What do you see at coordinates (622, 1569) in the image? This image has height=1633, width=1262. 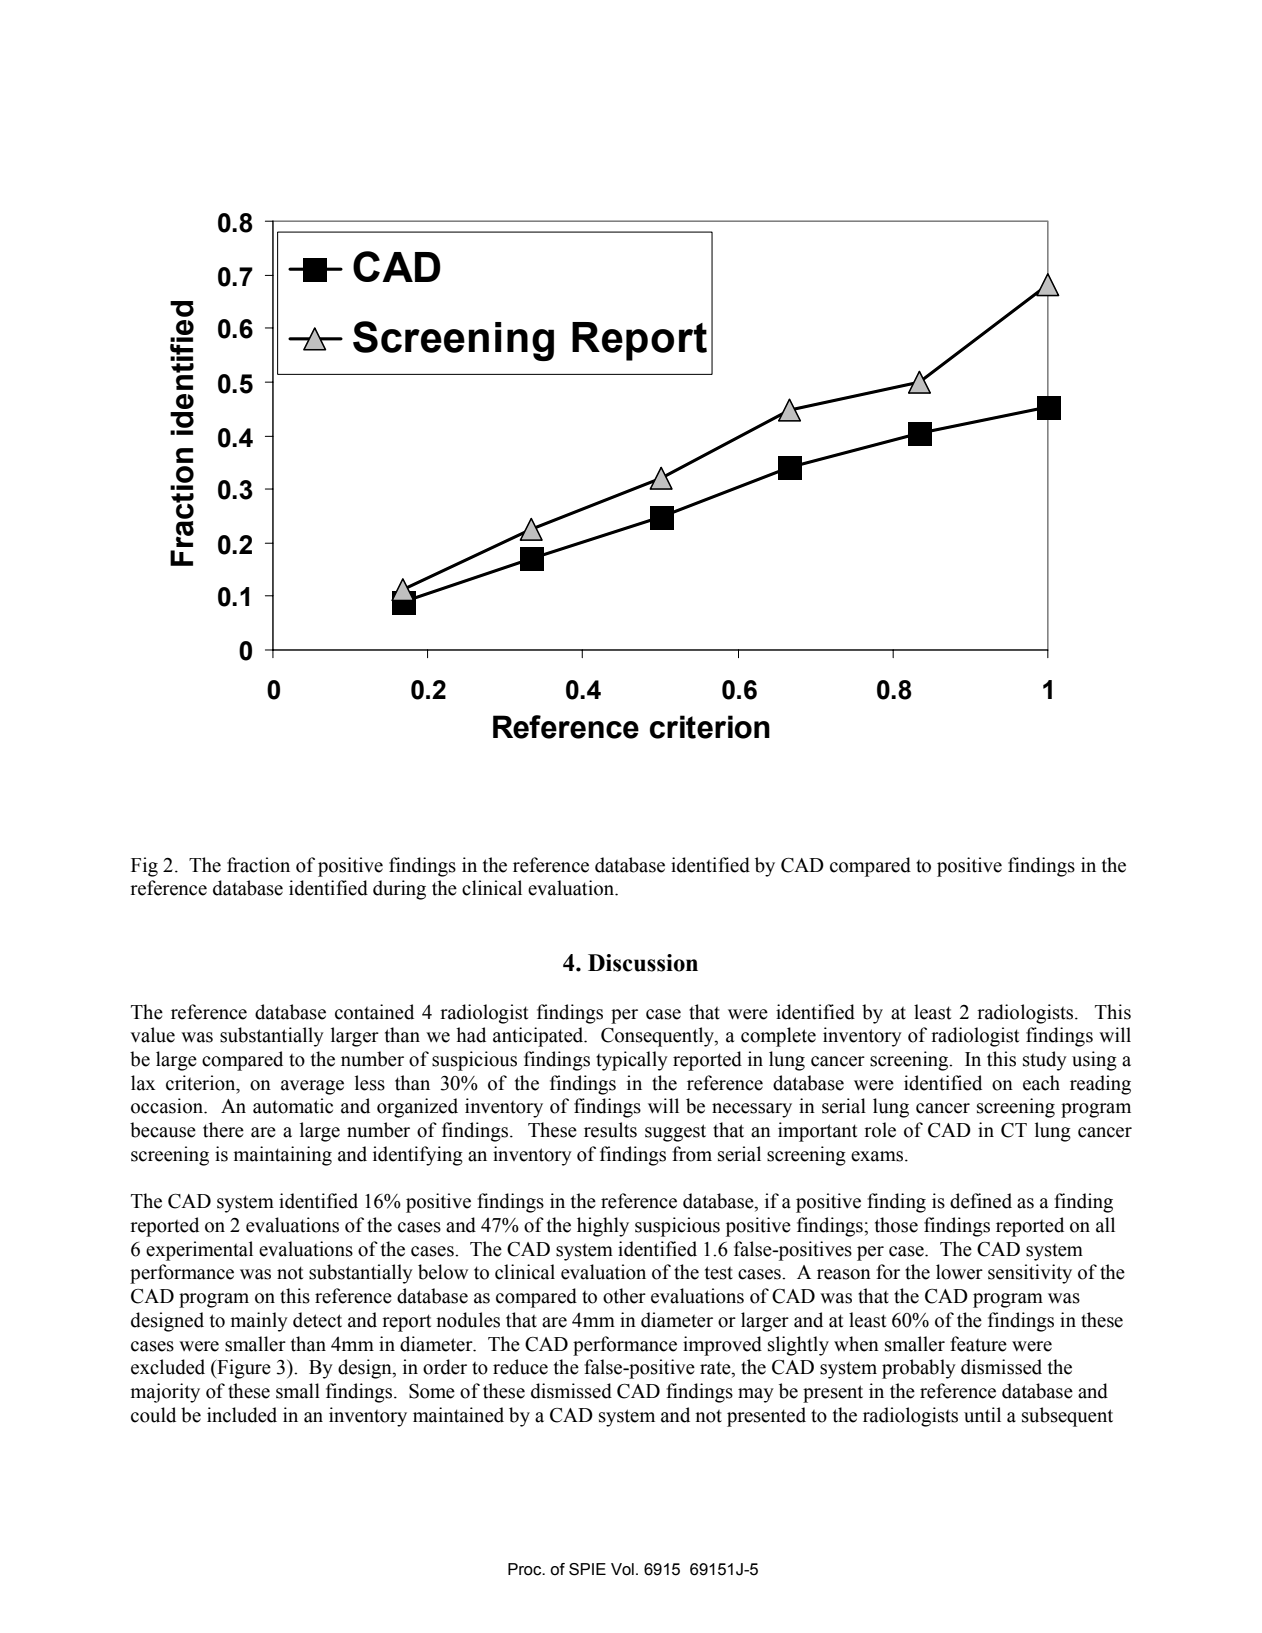 I see `Vol` at bounding box center [622, 1569].
